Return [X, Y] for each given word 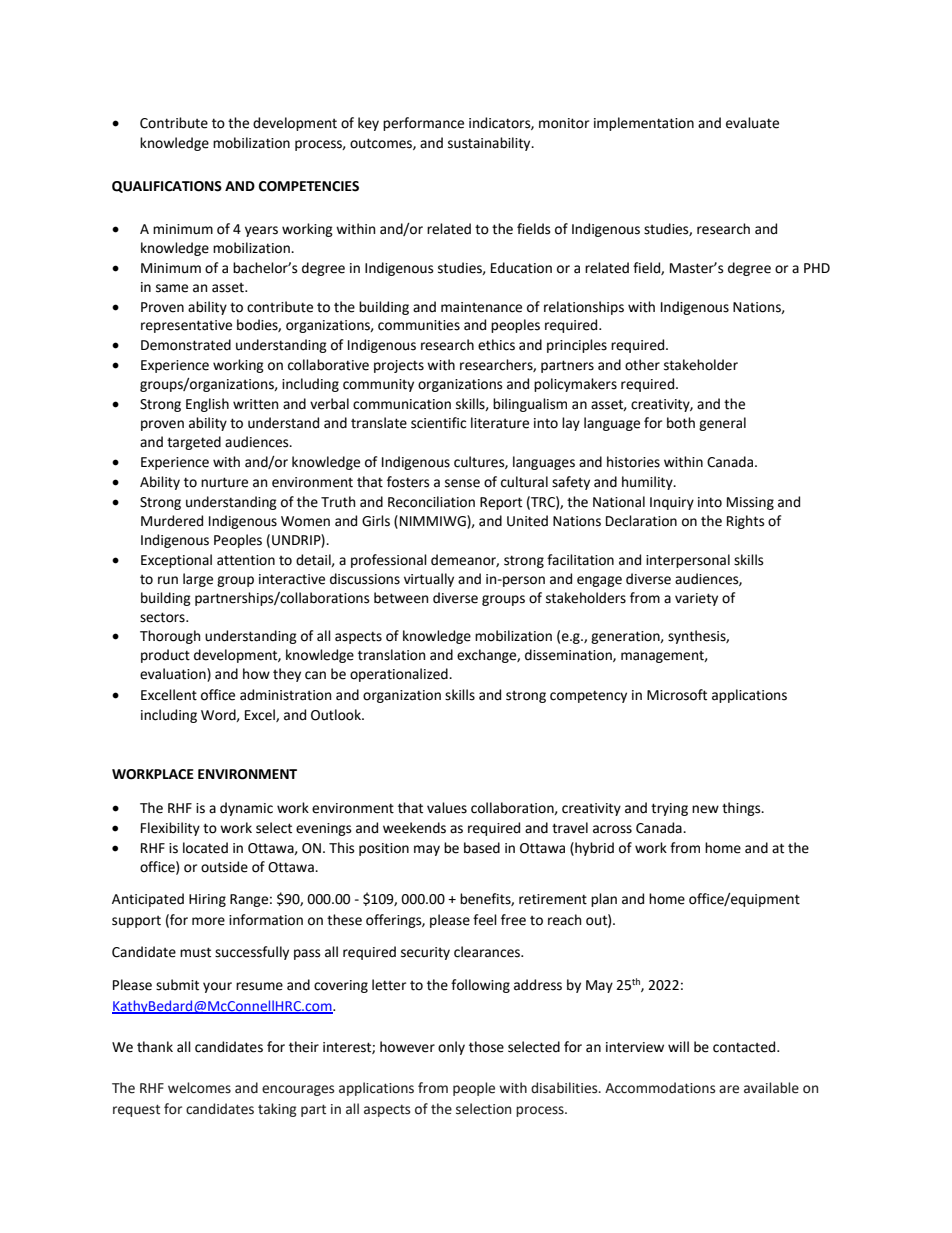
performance [423, 124]
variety [696, 599]
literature [500, 423]
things [742, 809]
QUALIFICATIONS [167, 187]
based [482, 848]
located [205, 848]
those [486, 1047]
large [198, 580]
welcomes [199, 1088]
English [207, 405]
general [722, 424]
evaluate [752, 123]
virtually [429, 580]
